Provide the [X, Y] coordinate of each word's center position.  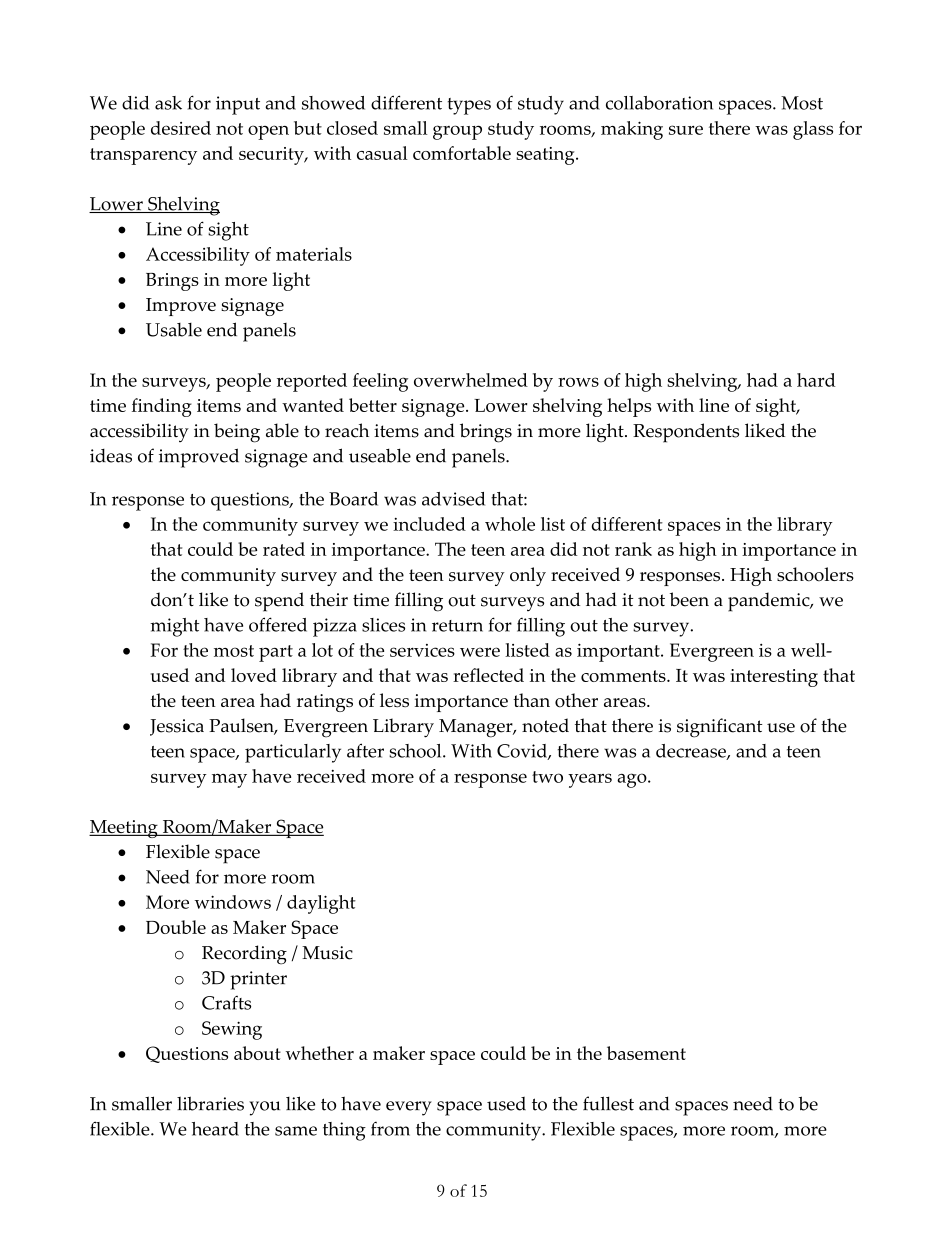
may [229, 781]
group [457, 132]
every [409, 1108]
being [237, 433]
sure [686, 130]
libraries [210, 1103]
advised [453, 499]
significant [719, 728]
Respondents [686, 433]
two [547, 777]
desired [181, 128]
